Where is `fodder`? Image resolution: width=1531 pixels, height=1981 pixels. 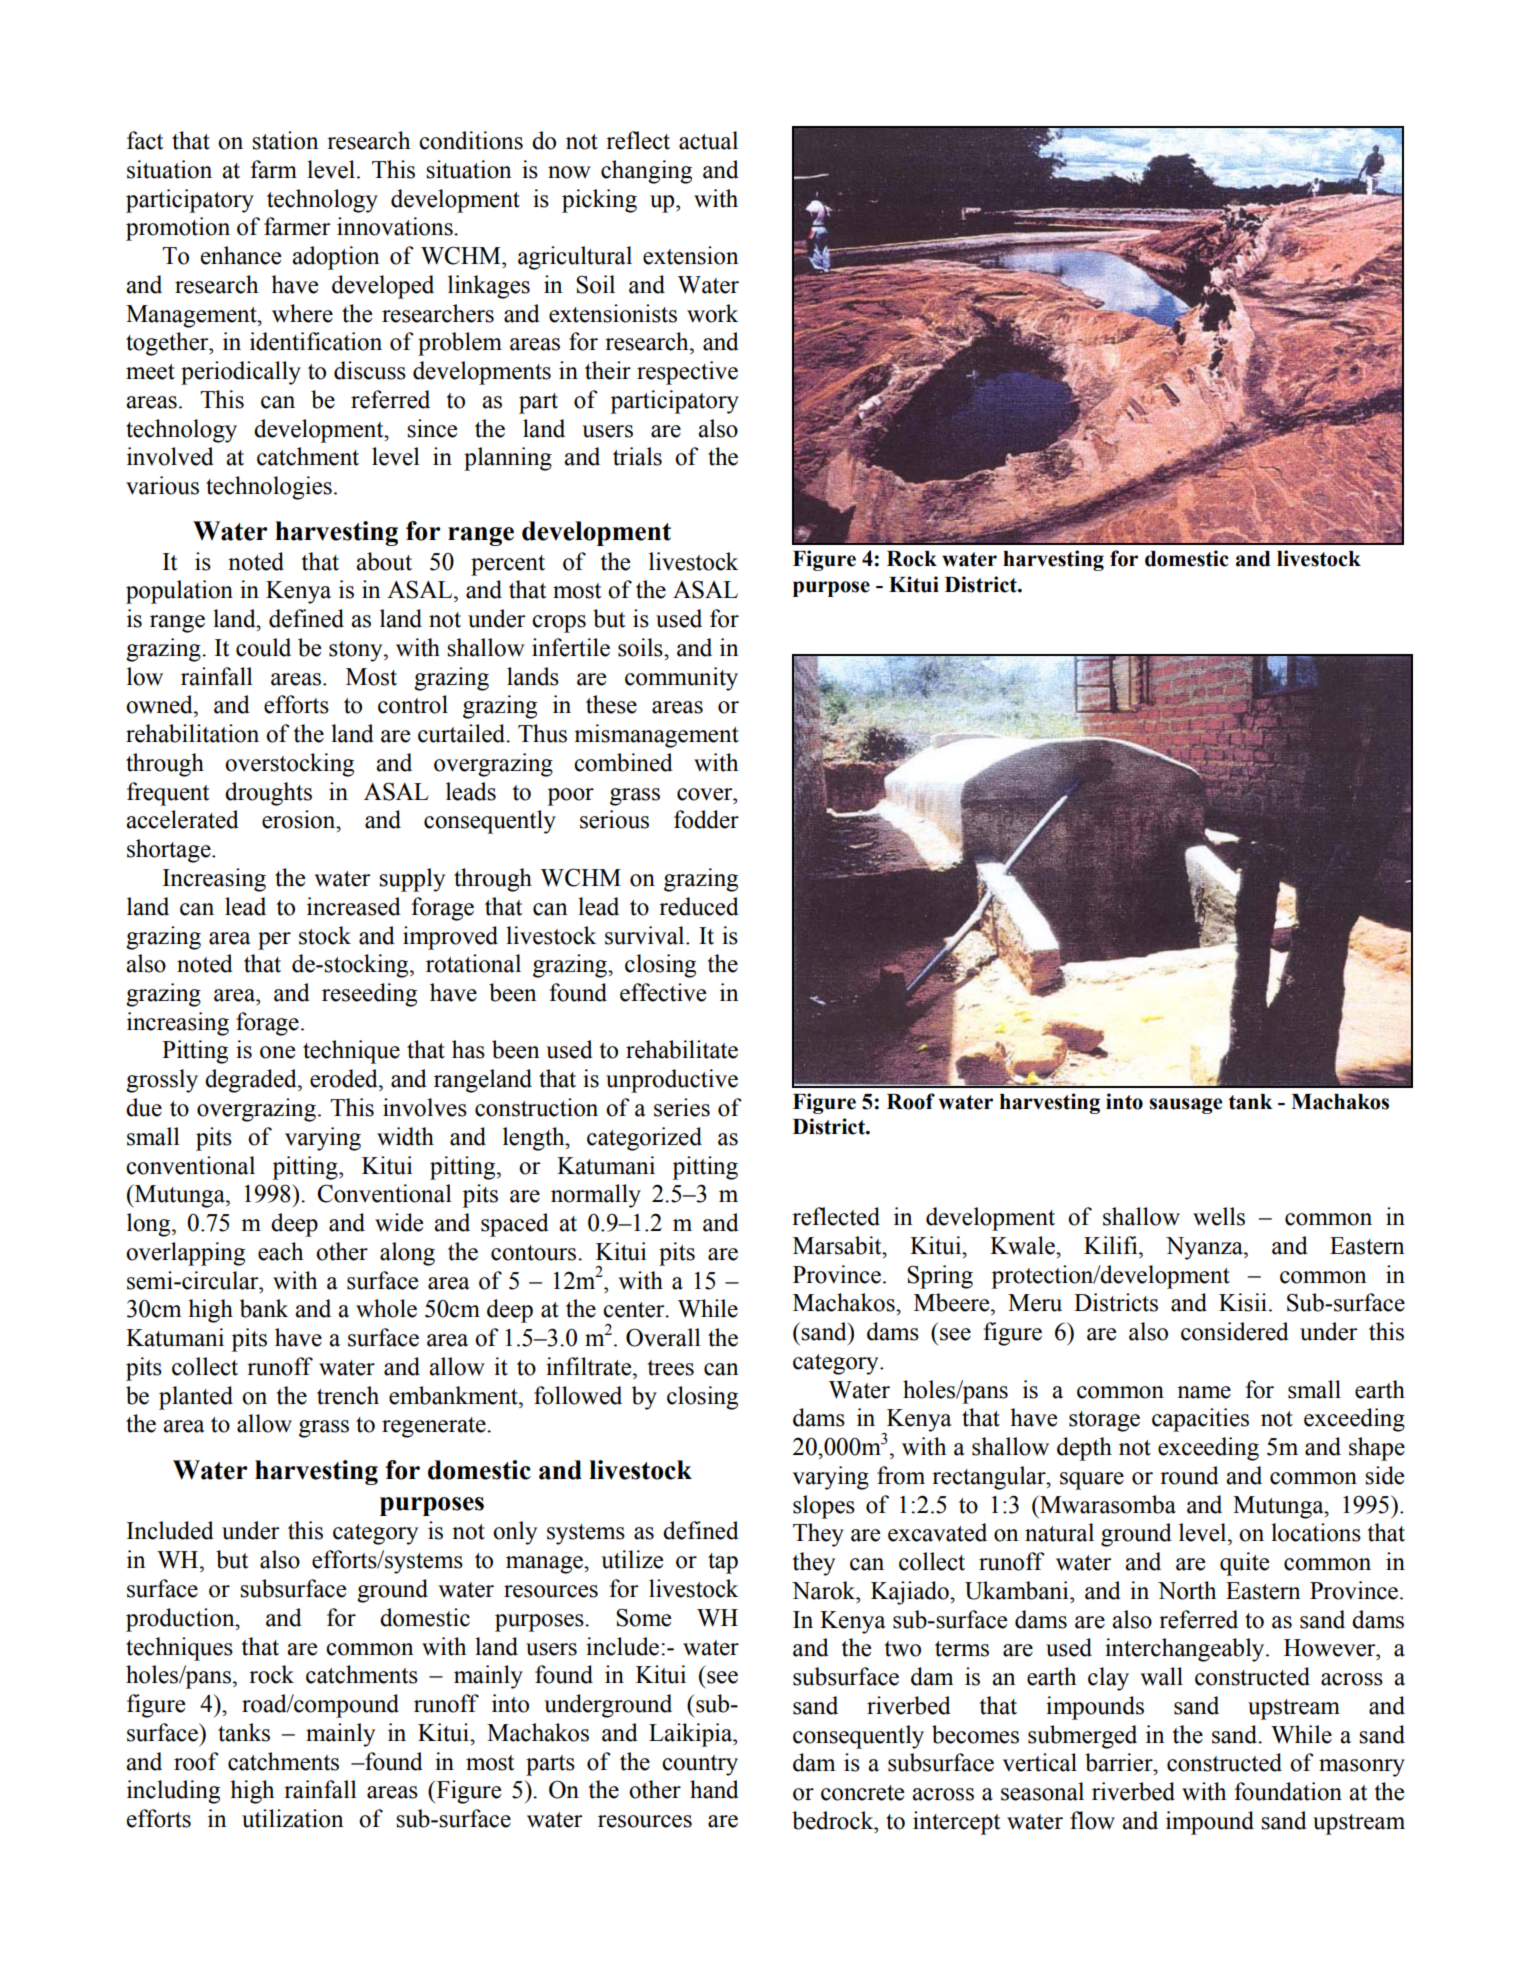
fodder is located at coordinates (706, 819).
